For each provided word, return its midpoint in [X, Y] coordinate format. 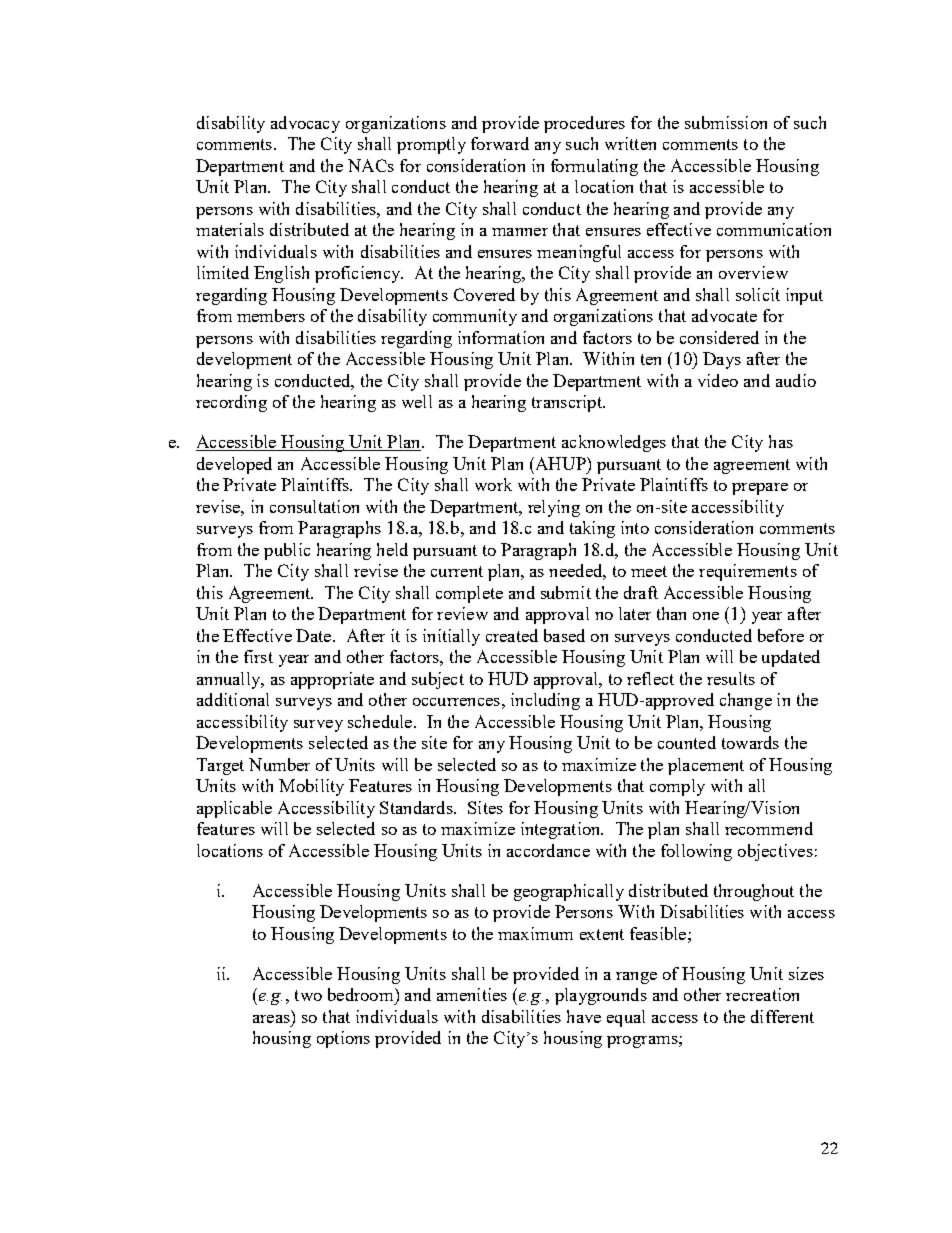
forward [500, 143]
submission [726, 122]
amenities [472, 994]
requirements [748, 572]
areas [271, 1019]
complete [469, 594]
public [287, 551]
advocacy [305, 124]
